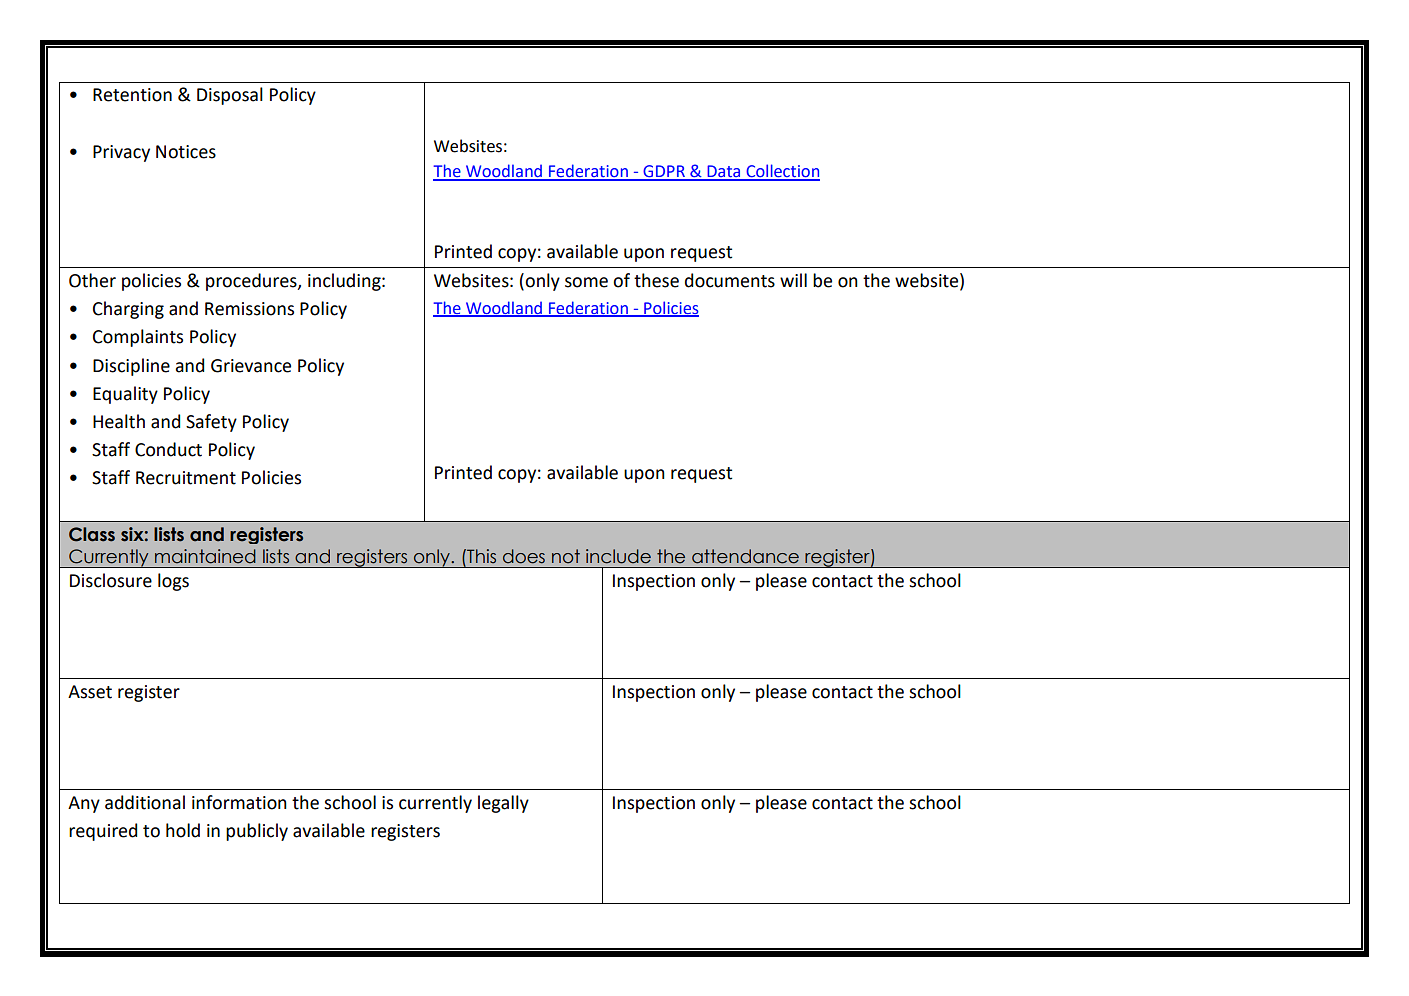  What do you see at coordinates (251, 366) in the screenshot?
I see `Grievance` at bounding box center [251, 366].
